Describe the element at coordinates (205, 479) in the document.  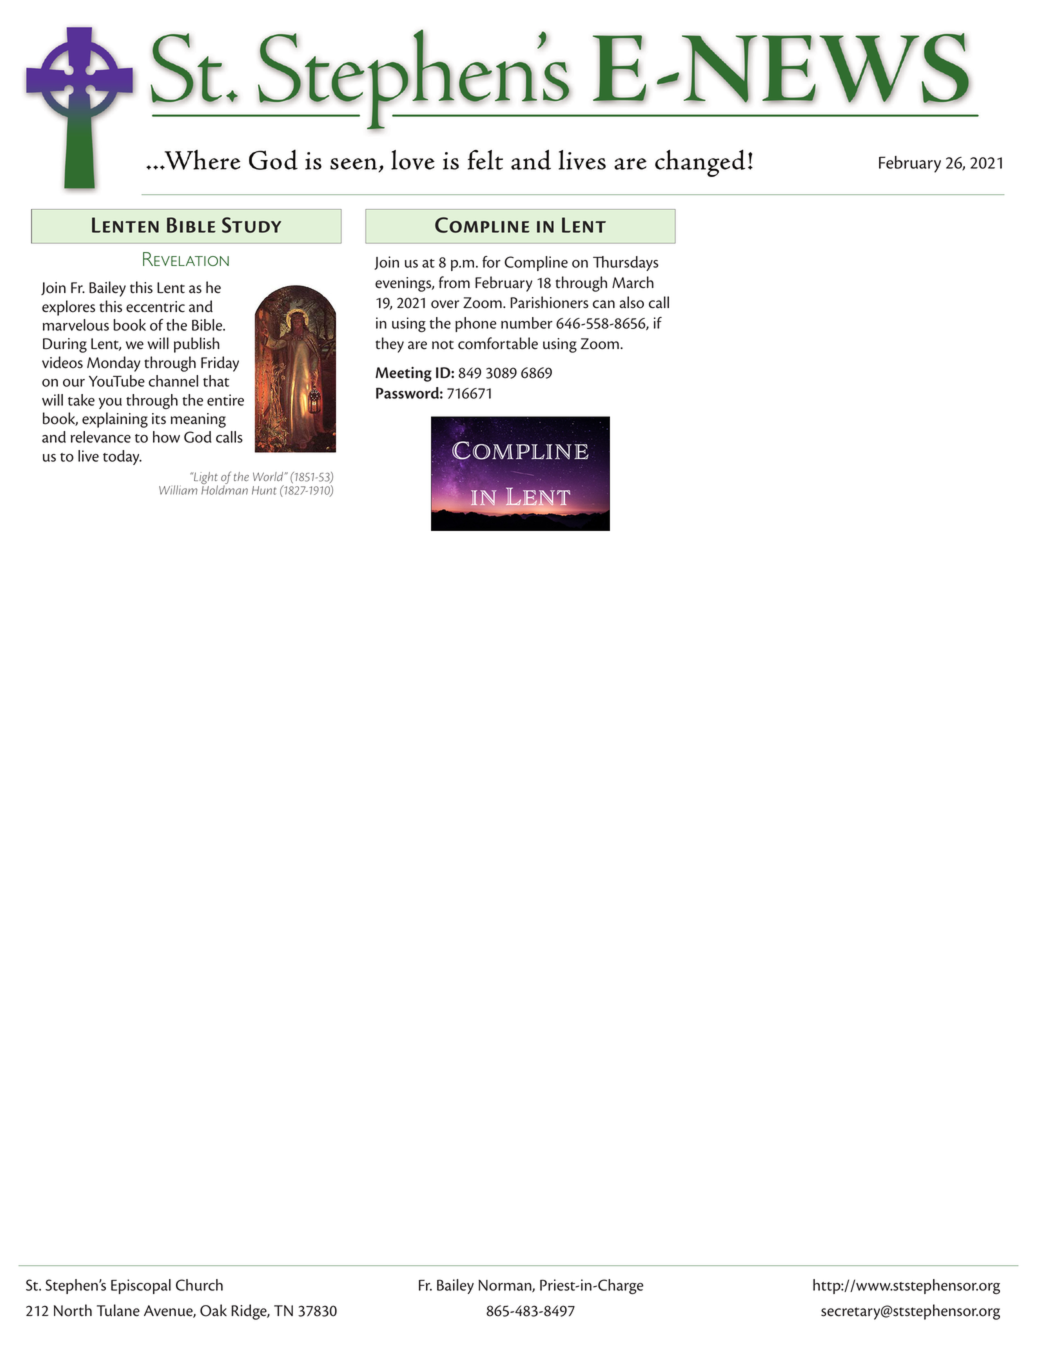
I see `Light` at that location.
